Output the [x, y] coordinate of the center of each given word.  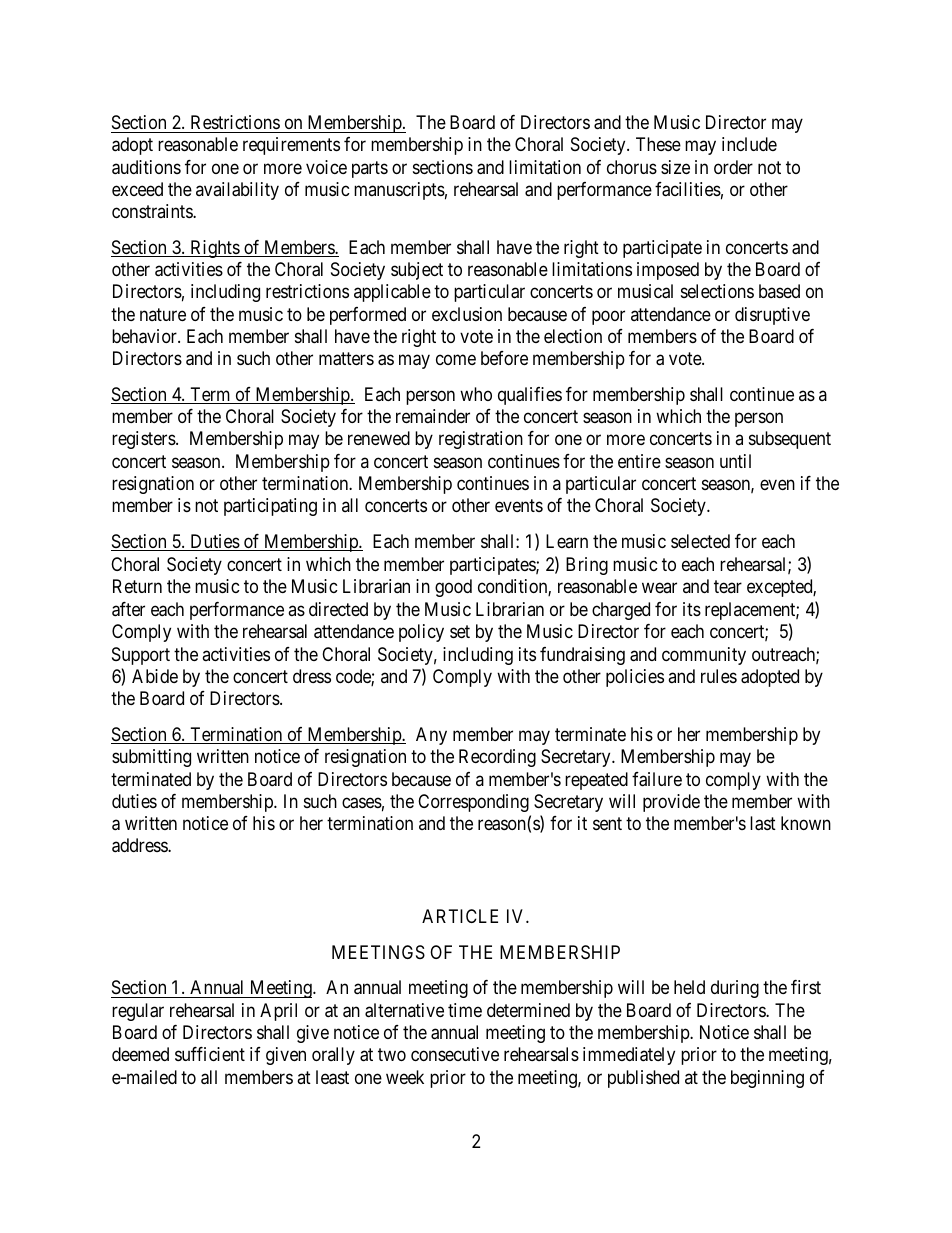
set [460, 631]
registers [144, 440]
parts [370, 169]
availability [237, 191]
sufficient [210, 1054]
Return [137, 586]
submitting [151, 758]
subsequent [790, 440]
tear [728, 587]
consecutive [455, 1054]
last [763, 823]
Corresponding [473, 803]
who [476, 394]
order [733, 167]
